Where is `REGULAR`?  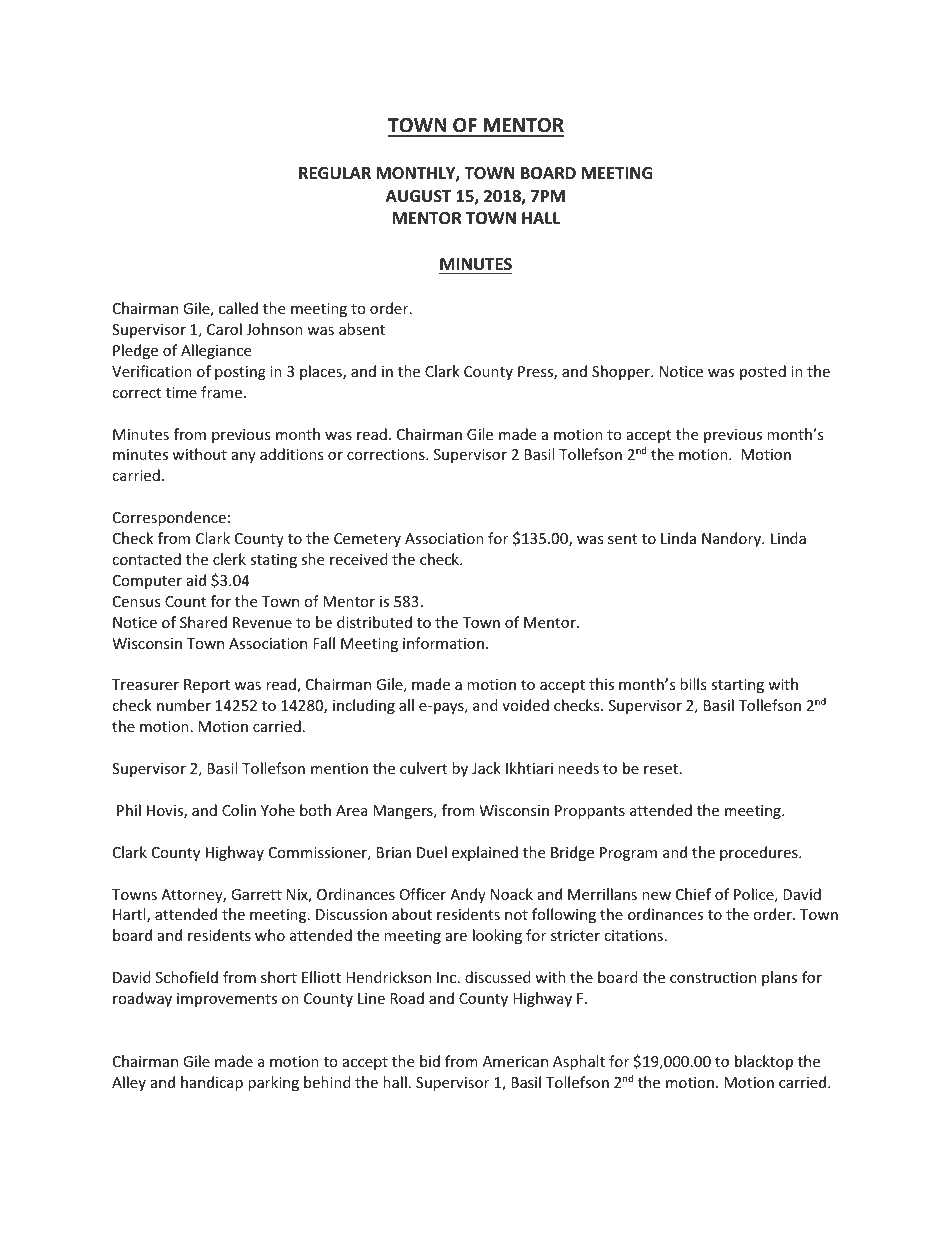 REGULAR is located at coordinates (335, 173).
